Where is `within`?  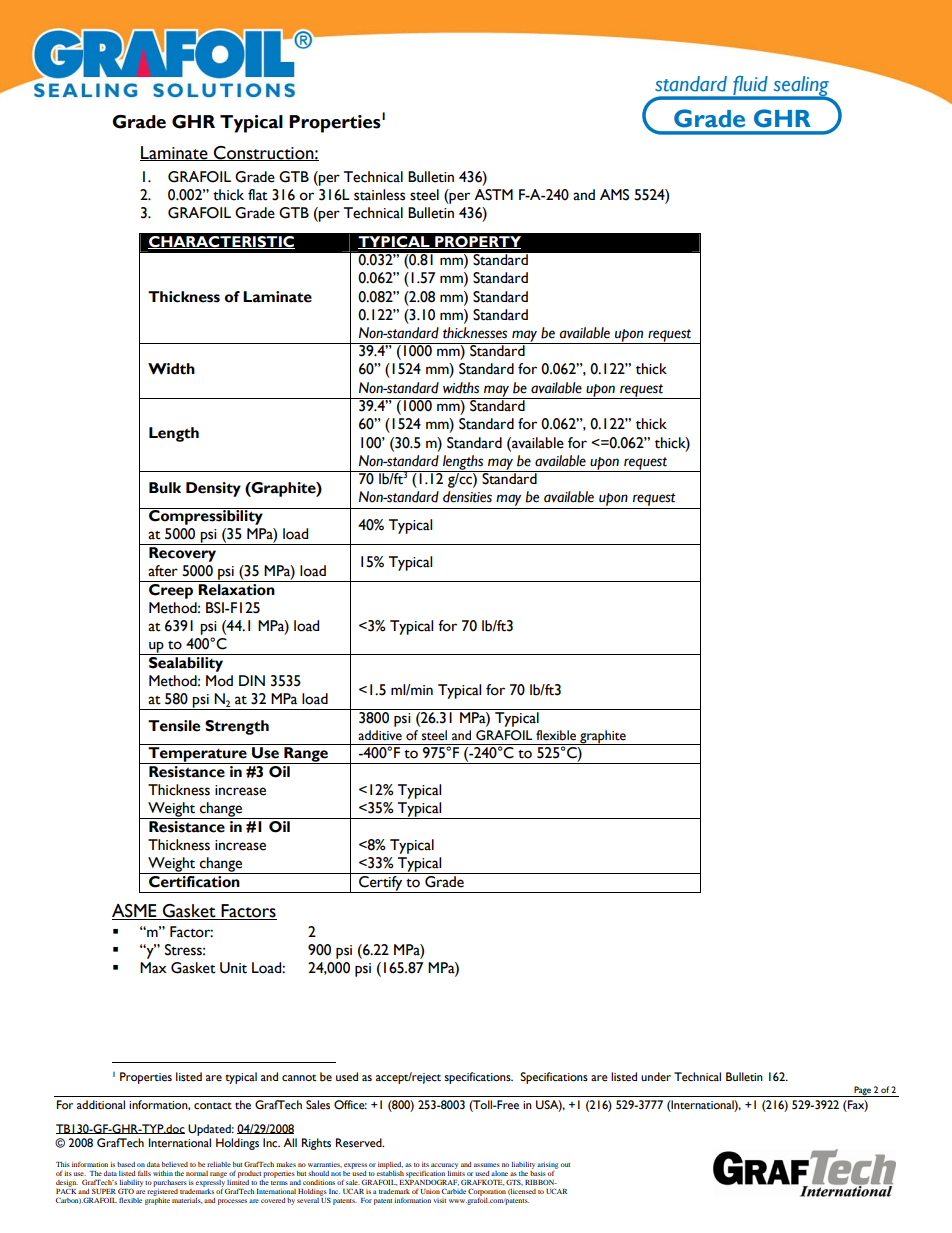
within is located at coordinates (163, 1173).
